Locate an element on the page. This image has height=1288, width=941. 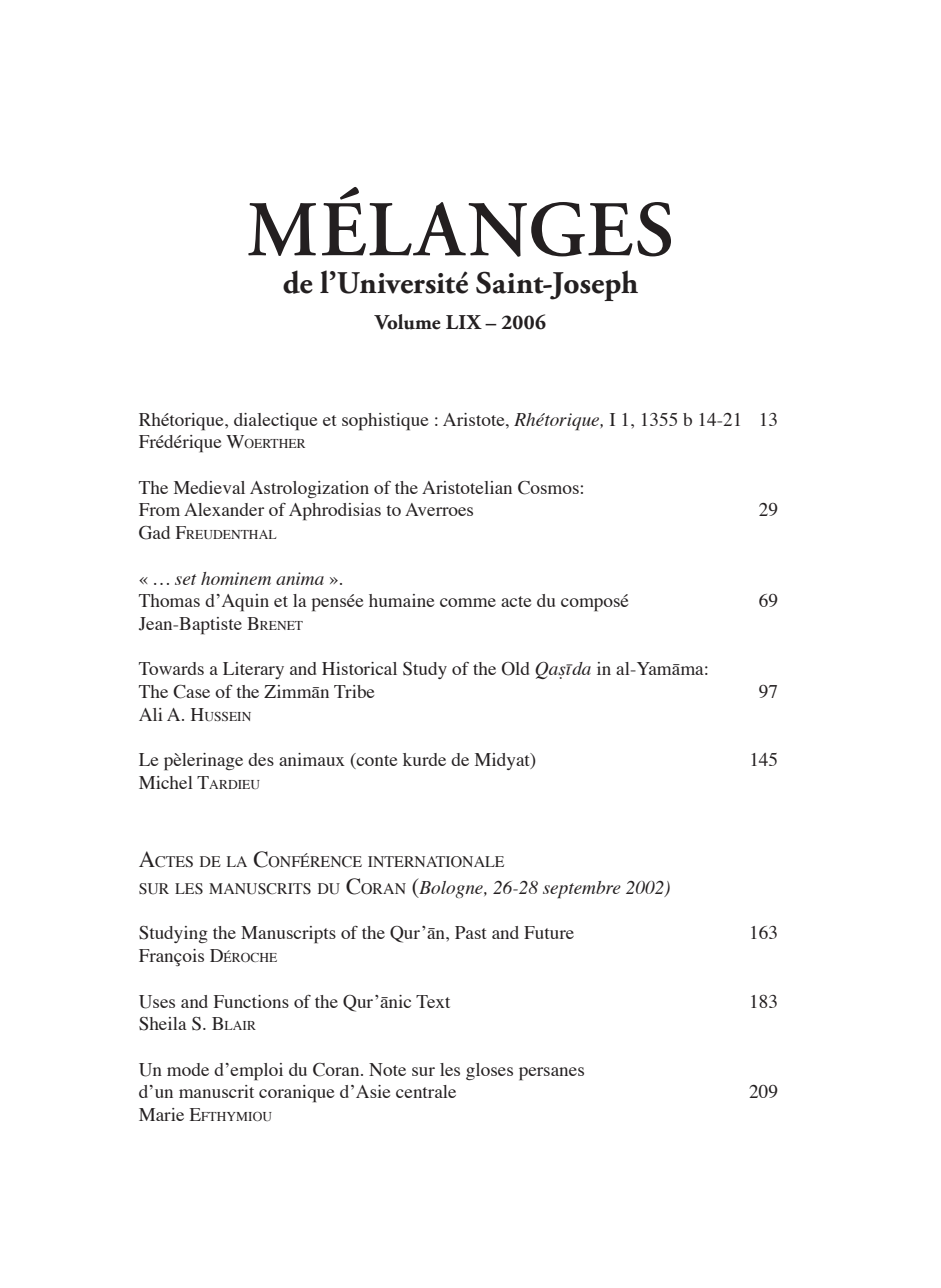
mode is located at coordinates (188, 1069).
